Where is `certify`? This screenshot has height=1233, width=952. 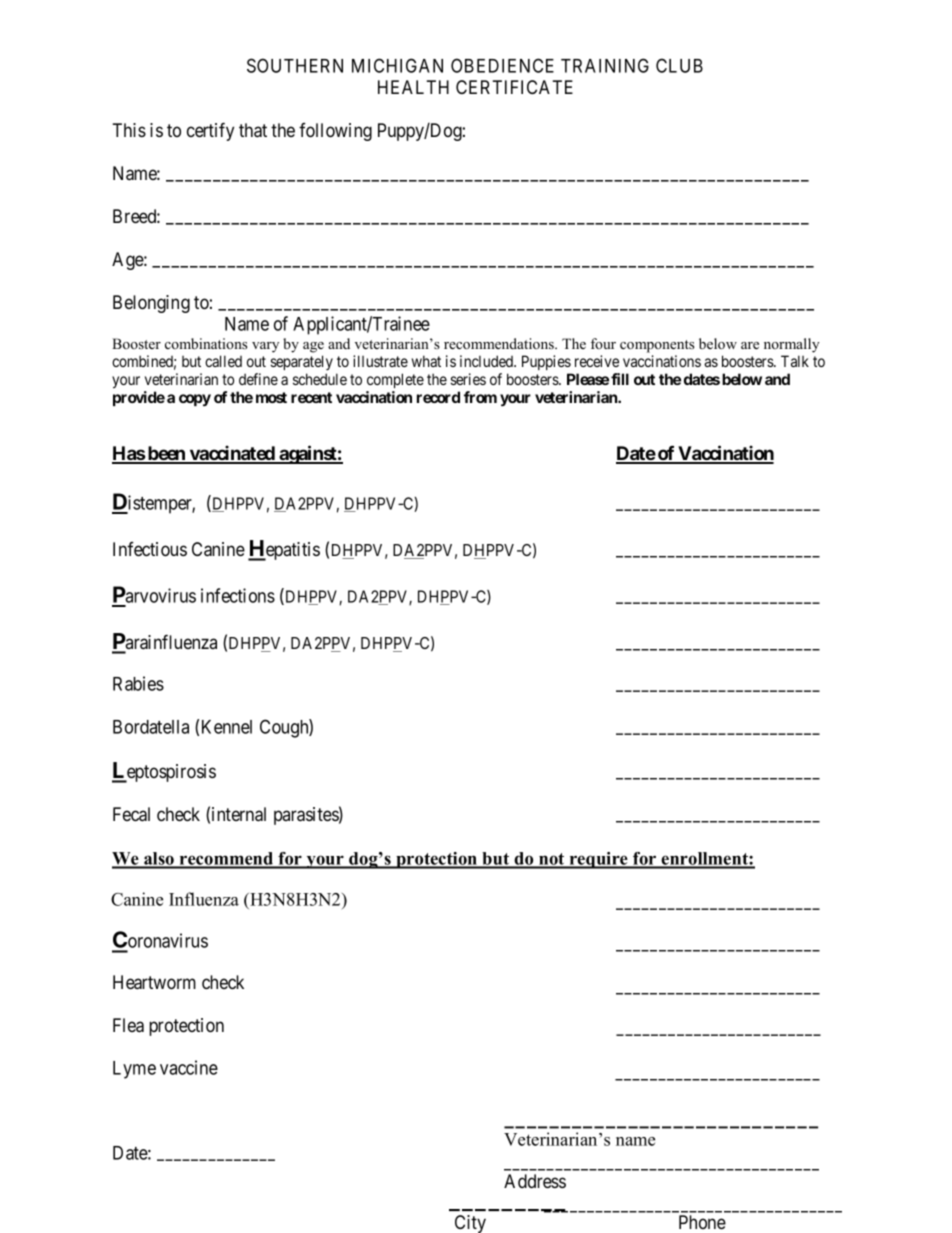
certify is located at coordinates (210, 131).
